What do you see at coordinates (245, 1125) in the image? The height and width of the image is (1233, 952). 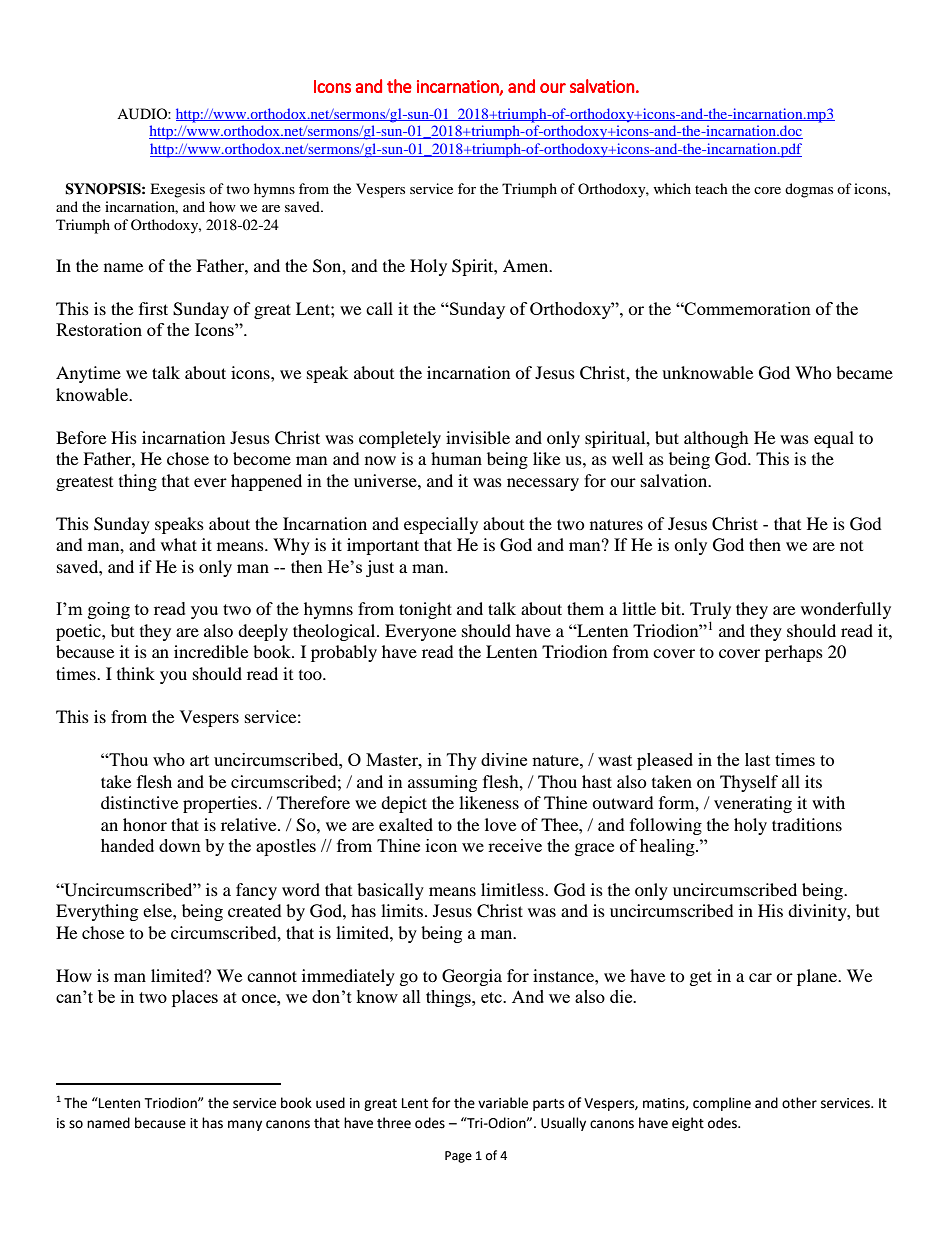 I see `many` at bounding box center [245, 1125].
